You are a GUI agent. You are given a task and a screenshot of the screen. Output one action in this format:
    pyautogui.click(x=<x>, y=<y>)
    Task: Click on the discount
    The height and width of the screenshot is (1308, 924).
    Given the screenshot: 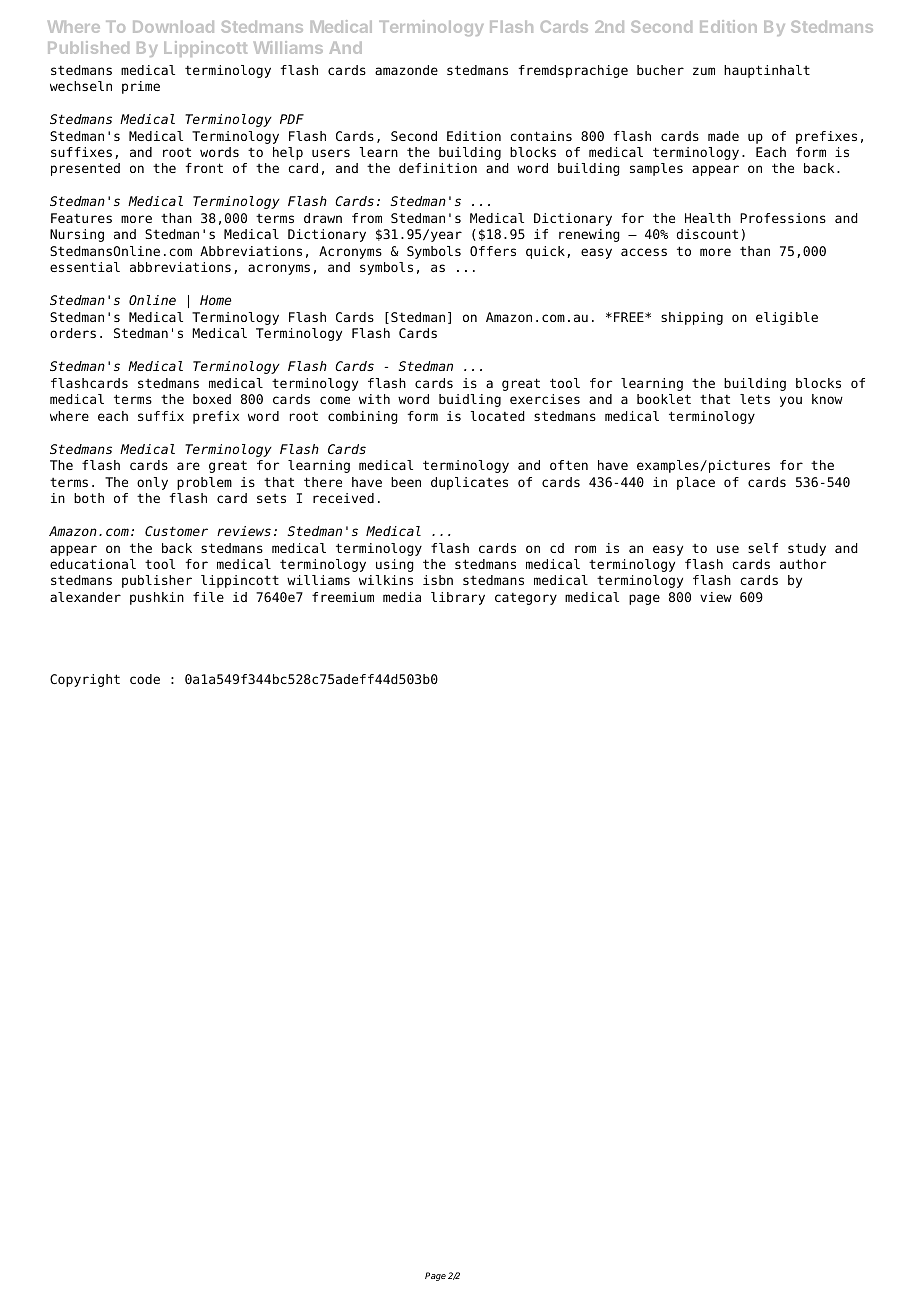 What is the action you would take?
    pyautogui.click(x=707, y=234)
